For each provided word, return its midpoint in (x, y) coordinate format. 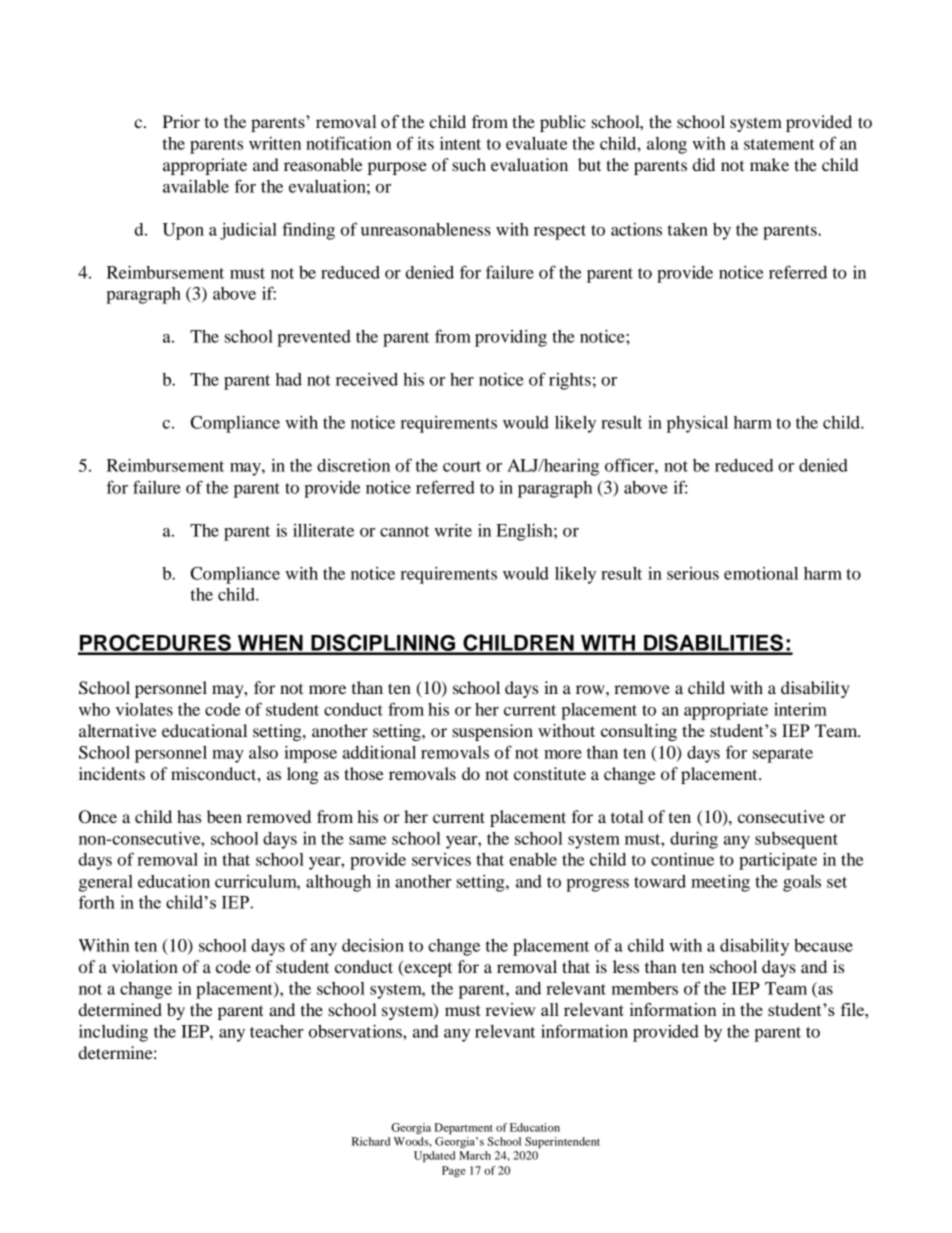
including (113, 1033)
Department (463, 1129)
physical (697, 424)
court (462, 466)
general (106, 883)
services (441, 859)
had (289, 379)
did (704, 164)
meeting (720, 883)
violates (144, 709)
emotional (761, 573)
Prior (181, 121)
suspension (492, 732)
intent (460, 143)
